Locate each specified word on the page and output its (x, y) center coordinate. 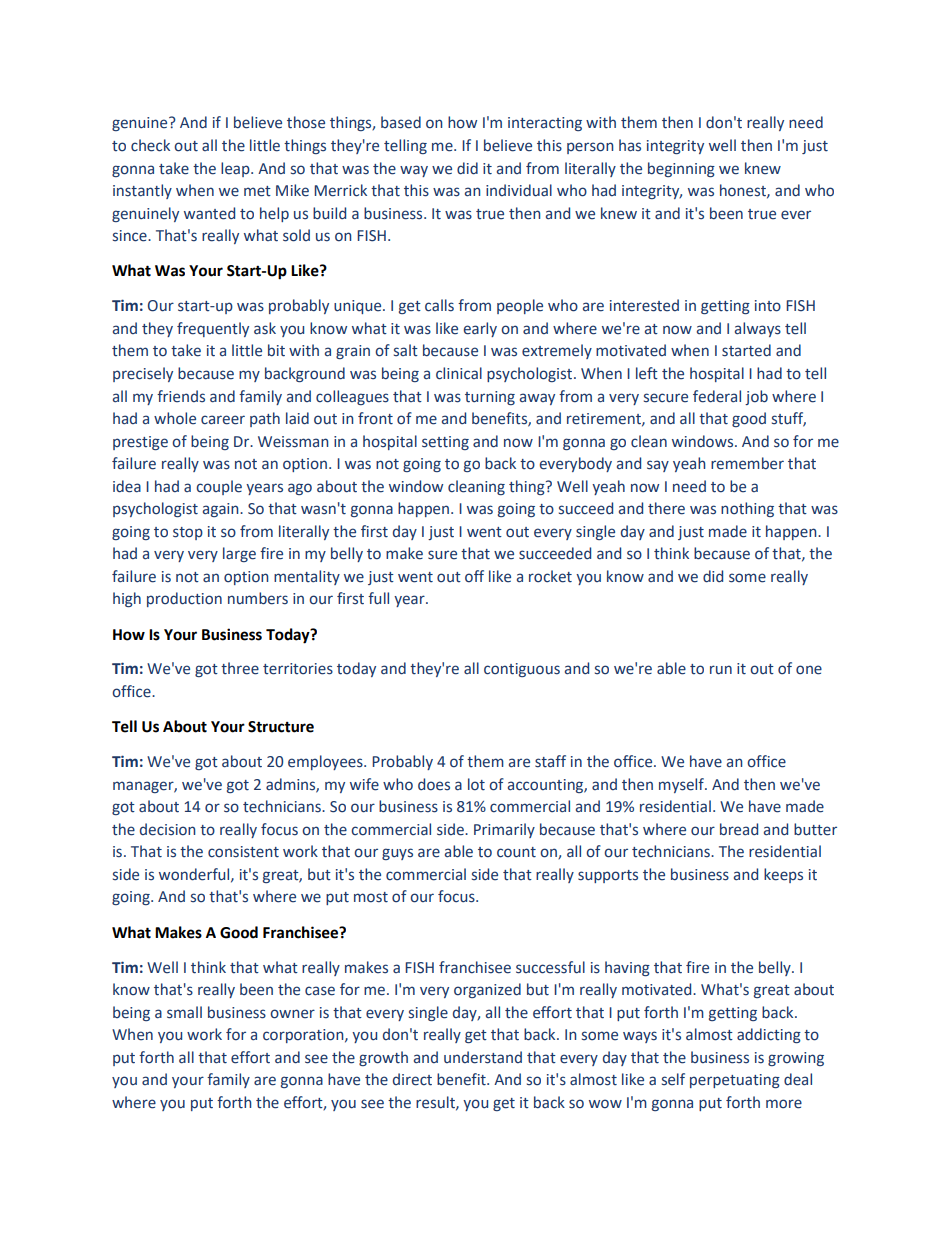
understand (483, 1057)
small (184, 1012)
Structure (281, 727)
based (401, 122)
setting (445, 443)
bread (739, 829)
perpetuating (735, 1081)
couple (219, 487)
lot (476, 784)
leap (236, 169)
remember (747, 463)
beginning (681, 169)
